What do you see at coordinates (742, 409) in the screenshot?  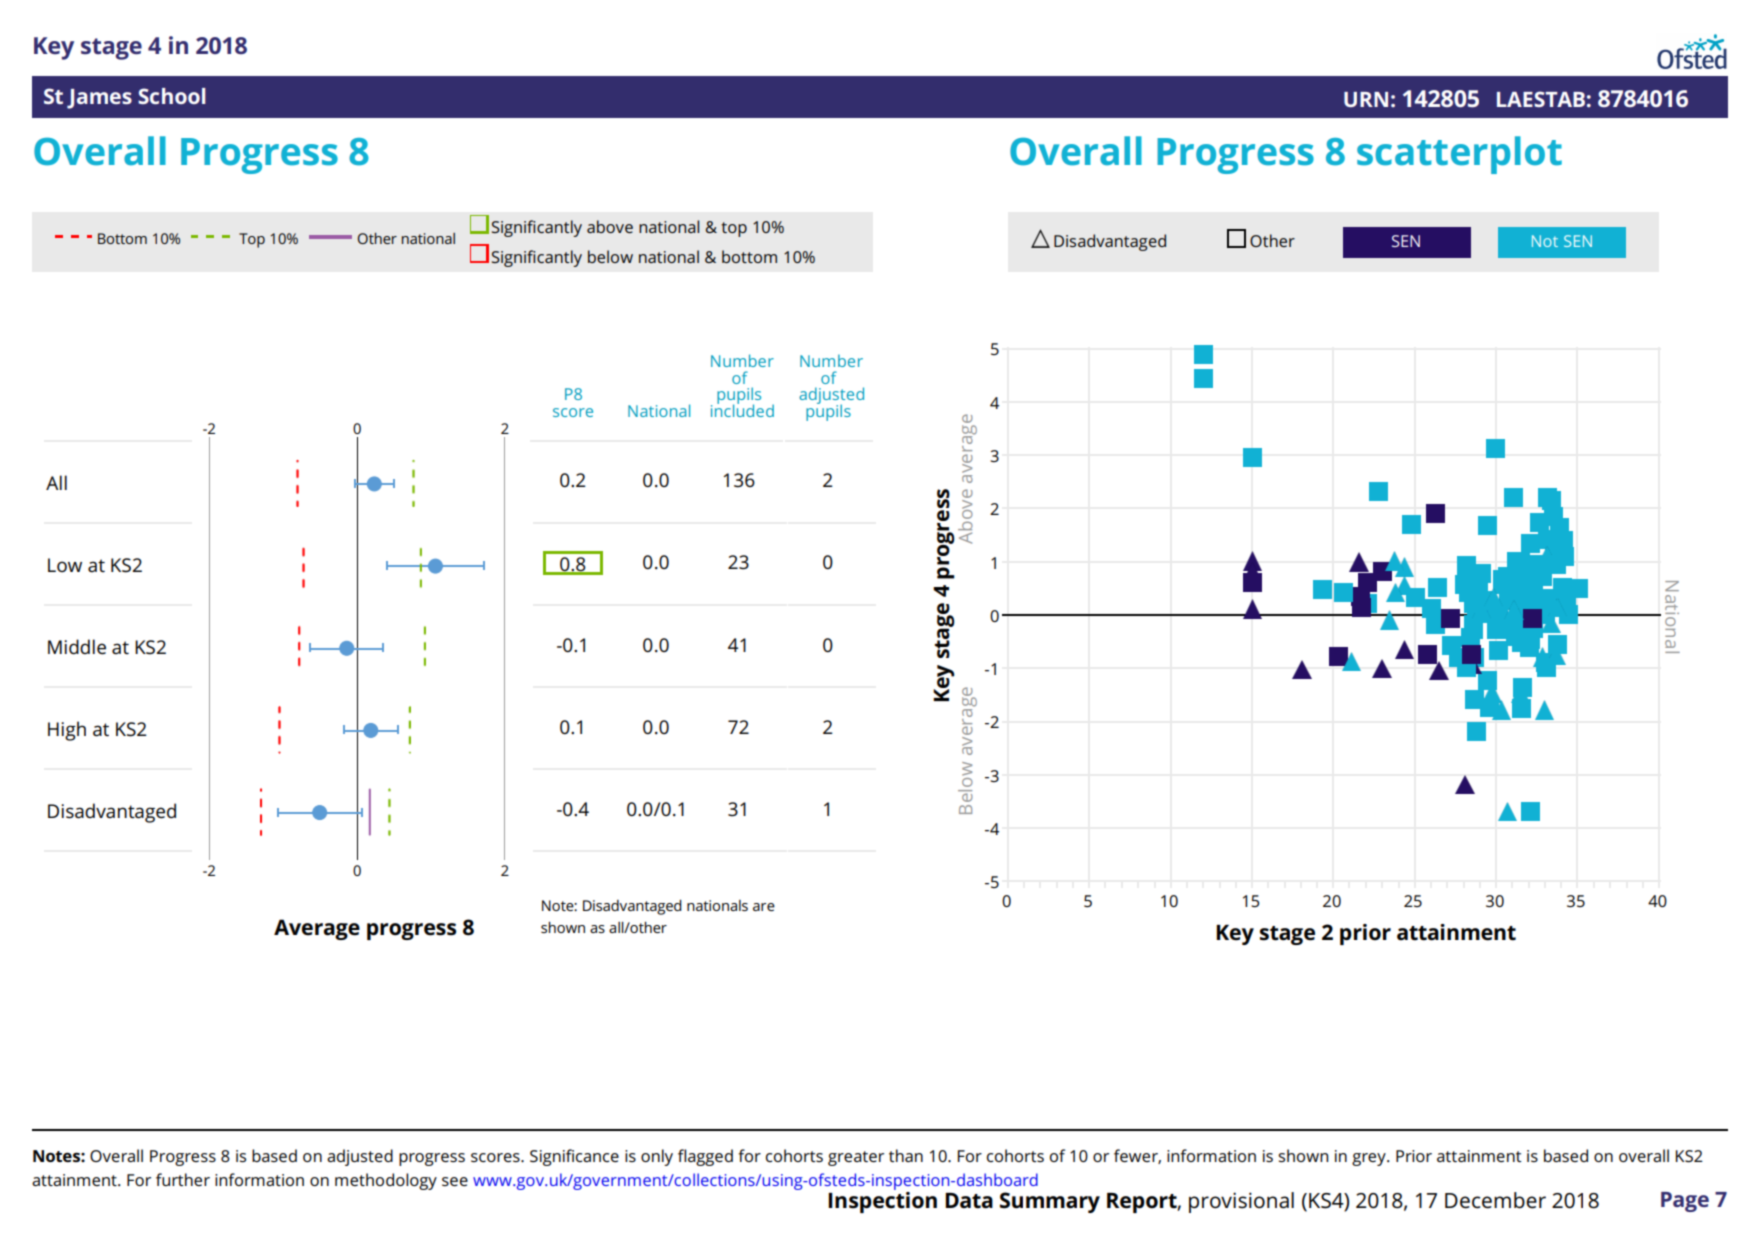 I see `included` at bounding box center [742, 409].
